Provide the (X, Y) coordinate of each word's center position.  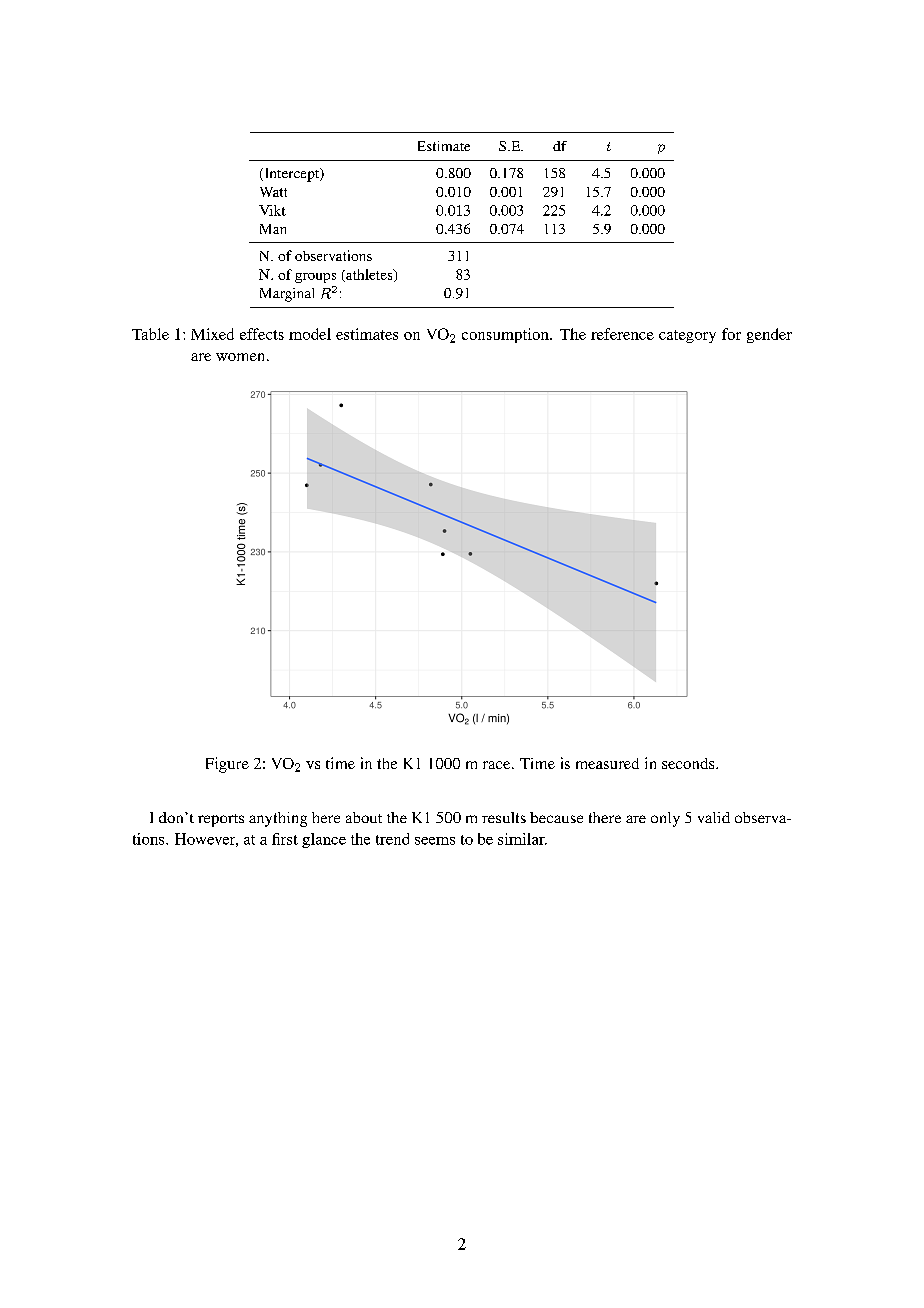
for (731, 334)
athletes (369, 275)
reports (221, 820)
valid (714, 817)
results (504, 817)
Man (273, 229)
